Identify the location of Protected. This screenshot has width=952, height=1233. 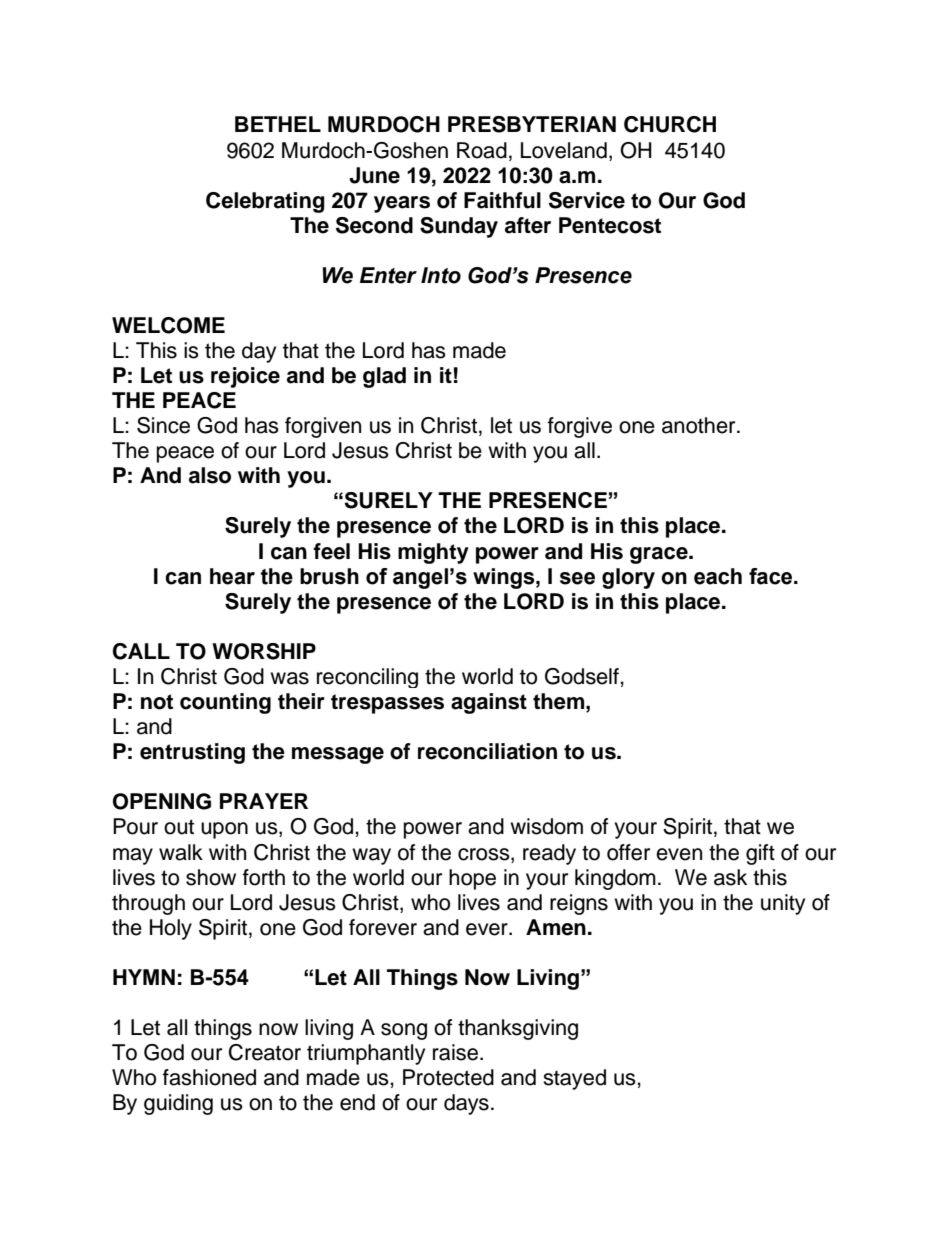
(448, 1077).
